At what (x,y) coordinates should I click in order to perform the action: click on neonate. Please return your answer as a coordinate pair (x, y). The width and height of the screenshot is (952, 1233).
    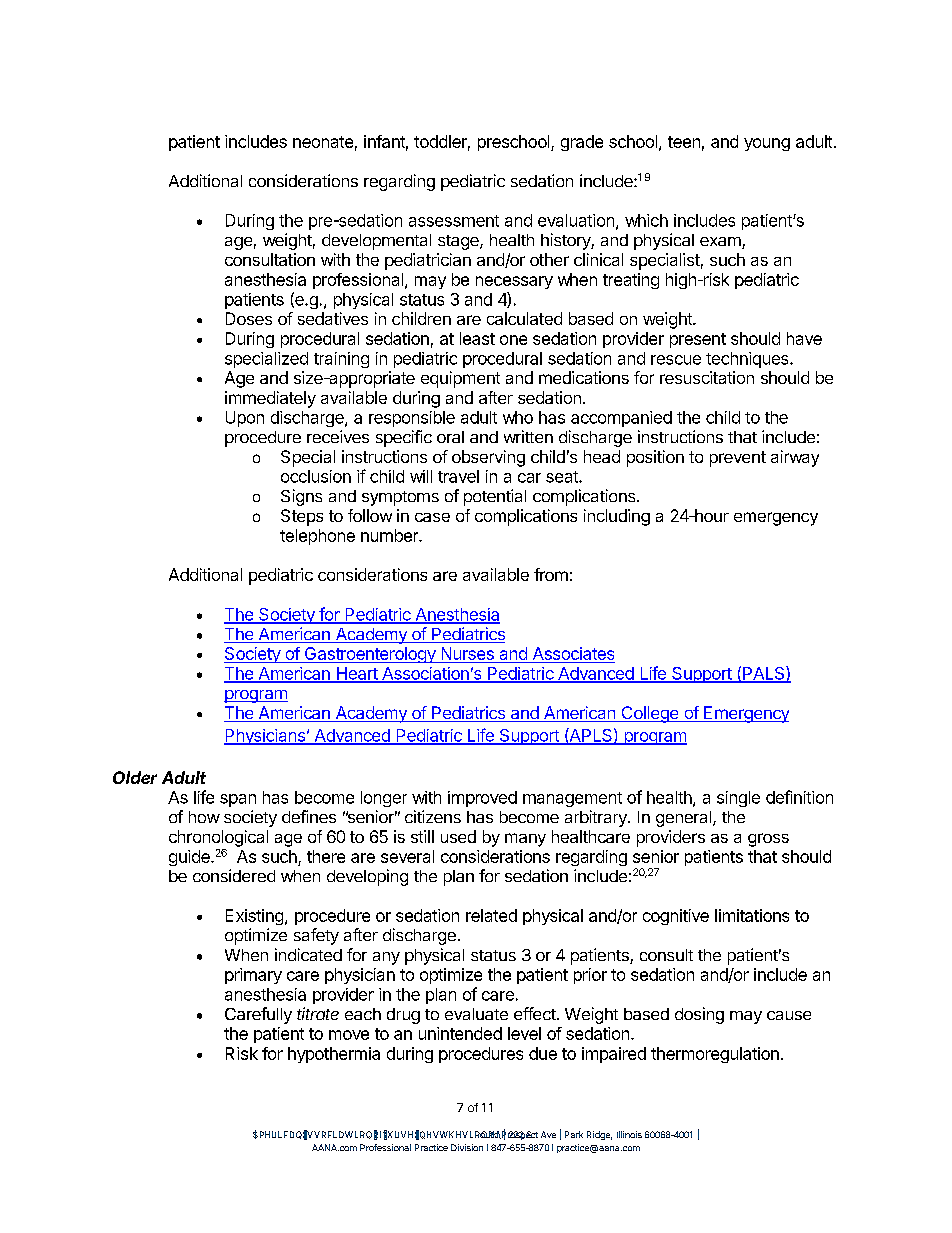
    Looking at the image, I should click on (323, 142).
